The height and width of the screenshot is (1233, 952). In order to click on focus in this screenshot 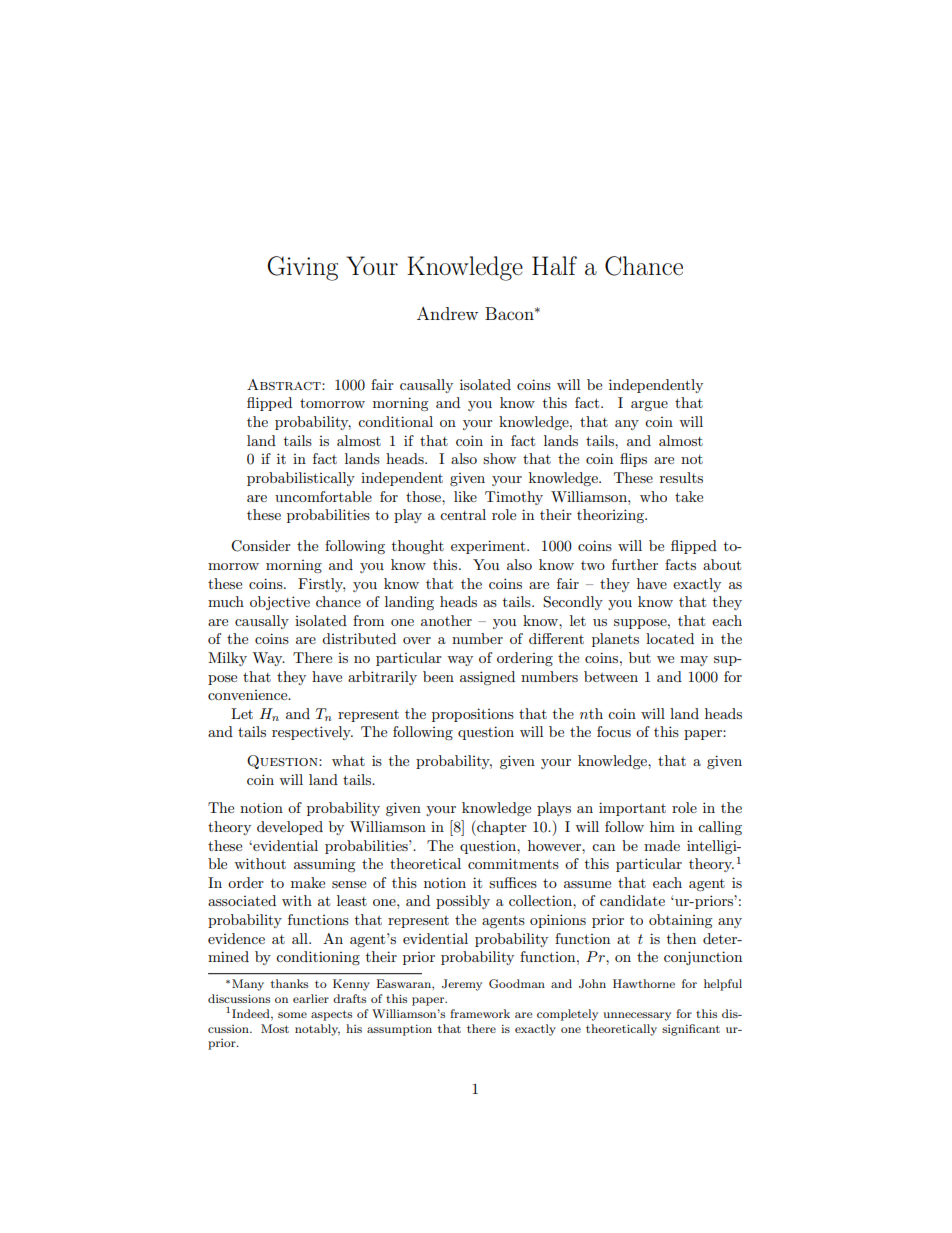, I will do `click(614, 731)`.
